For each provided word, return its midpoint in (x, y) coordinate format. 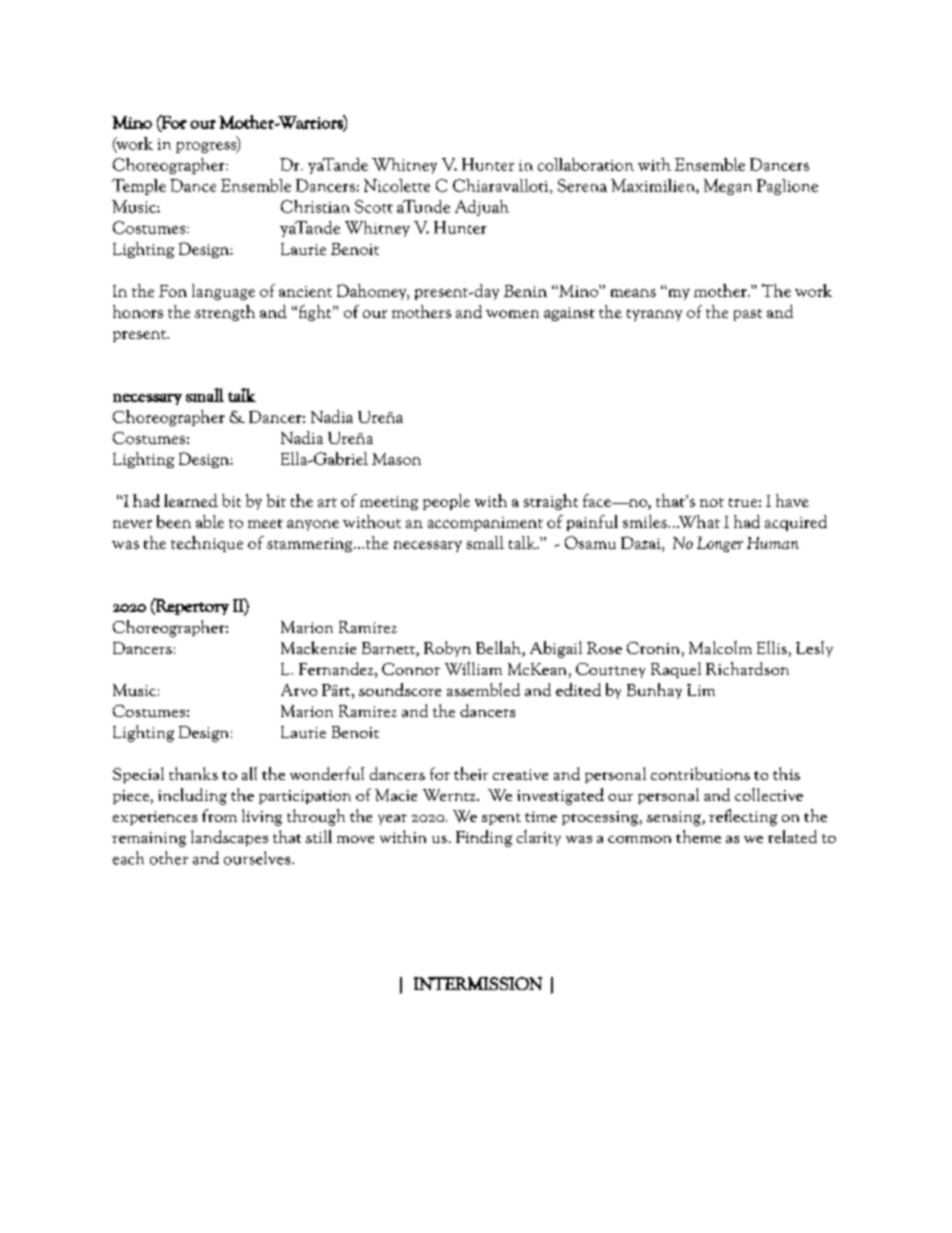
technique (207, 544)
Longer (720, 544)
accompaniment (485, 524)
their (471, 773)
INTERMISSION (478, 983)
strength (225, 313)
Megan (728, 187)
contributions (700, 773)
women (512, 314)
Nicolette (397, 185)
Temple (139, 187)
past (748, 315)
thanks (193, 773)
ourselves (258, 858)
